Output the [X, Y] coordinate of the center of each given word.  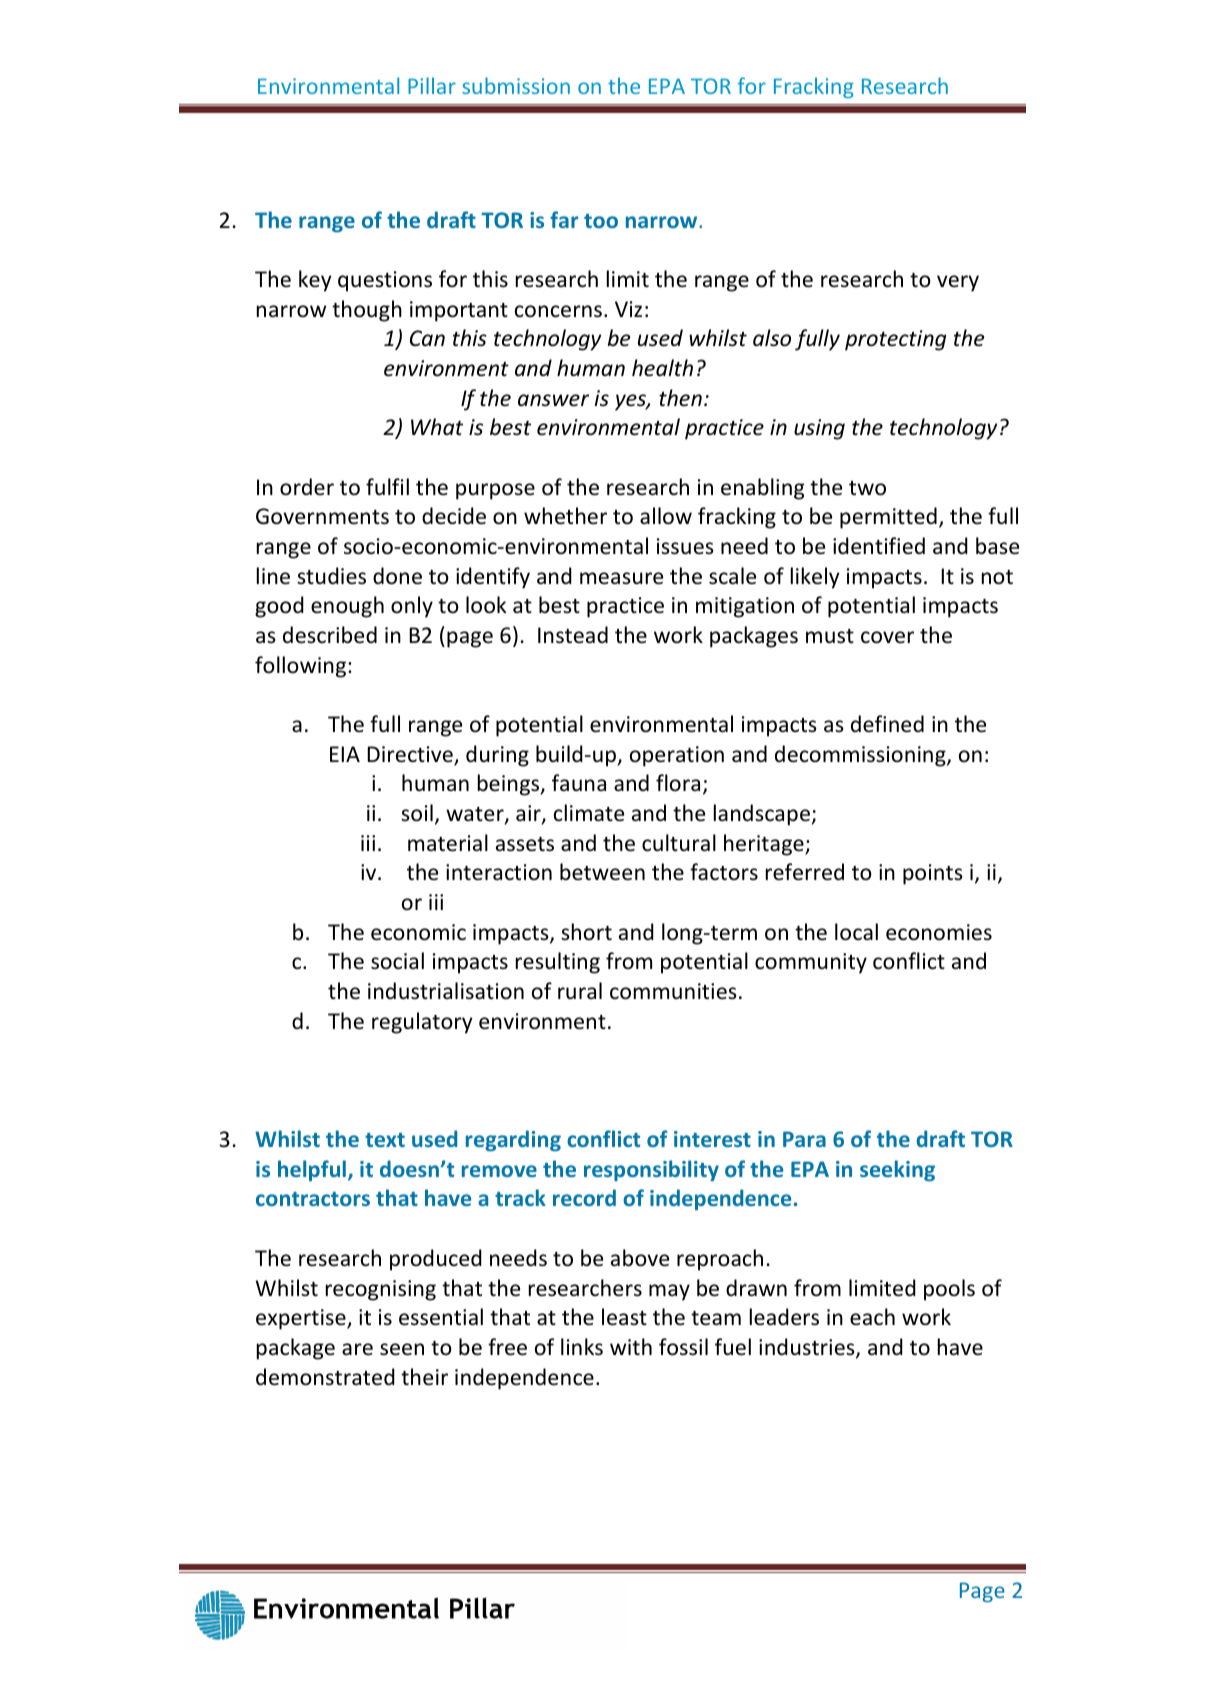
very [958, 283]
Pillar [432, 85]
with [631, 1346]
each [872, 1316]
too [601, 221]
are [357, 1349]
